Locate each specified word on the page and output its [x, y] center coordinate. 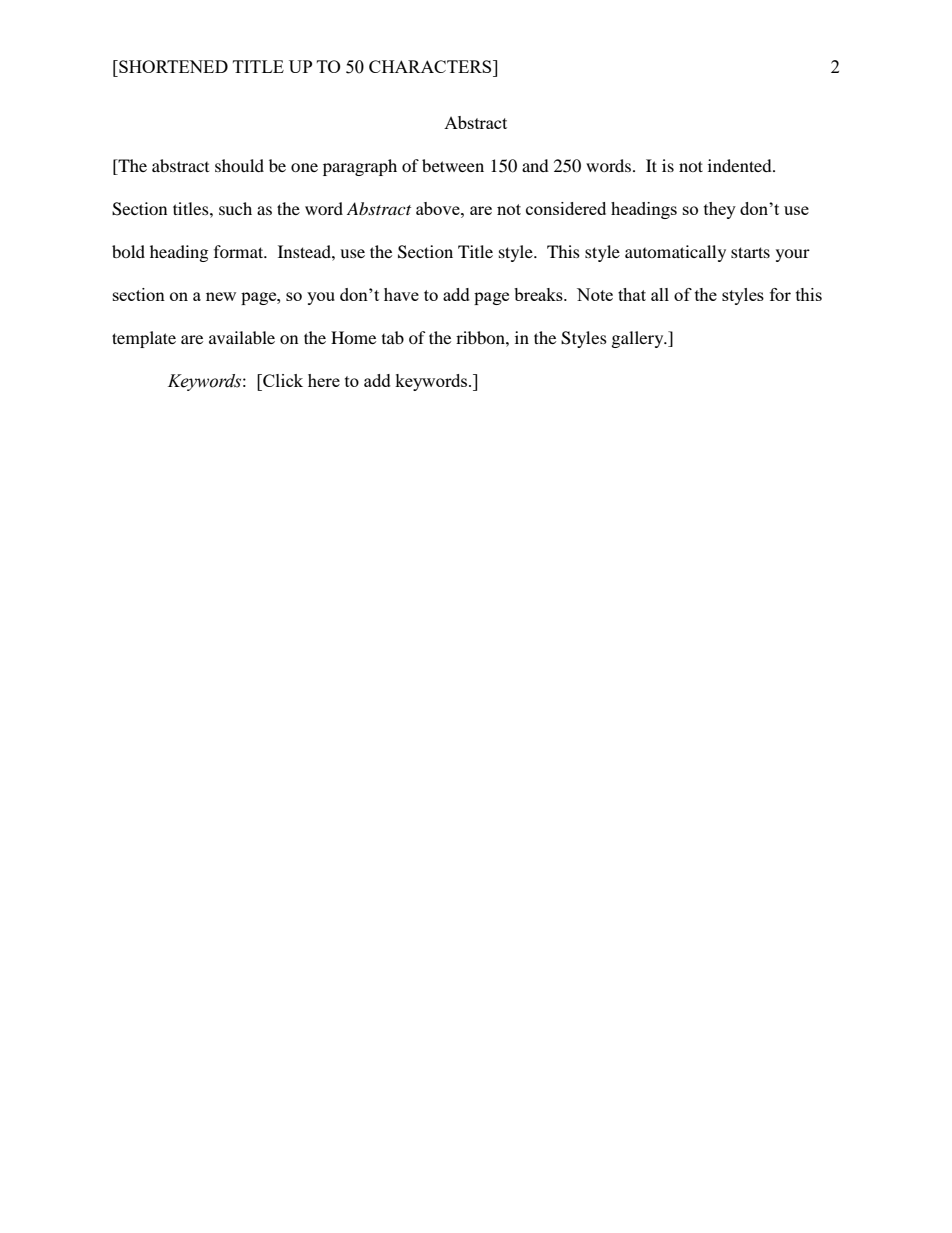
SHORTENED [172, 66]
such [235, 208]
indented [741, 165]
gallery [639, 339]
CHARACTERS [431, 66]
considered [566, 208]
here [324, 380]
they [720, 210]
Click [282, 380]
